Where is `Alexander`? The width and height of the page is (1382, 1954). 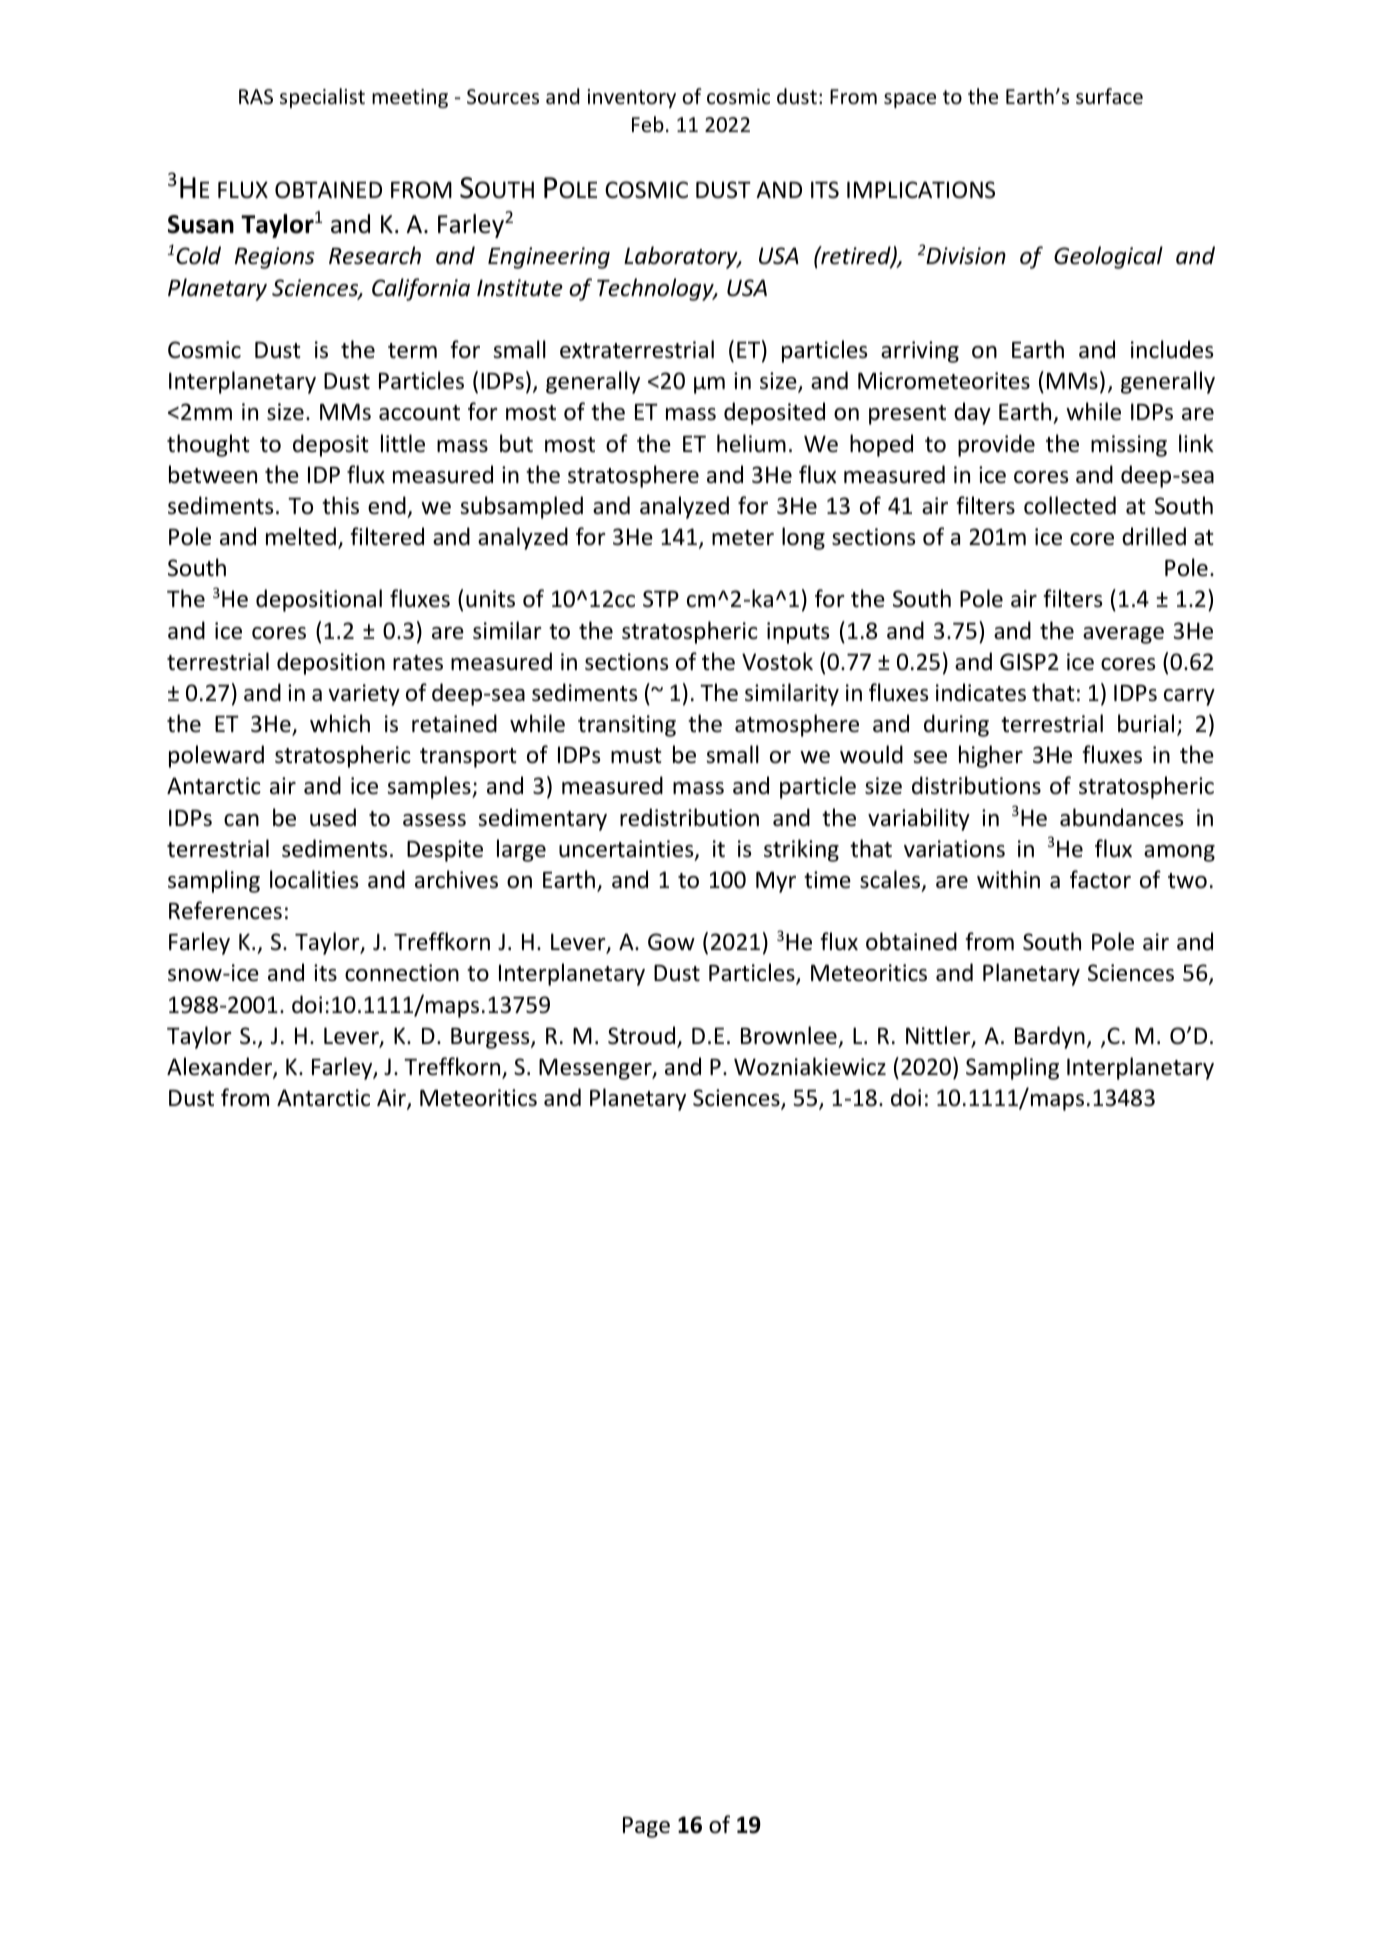
Alexander is located at coordinates (220, 1067).
